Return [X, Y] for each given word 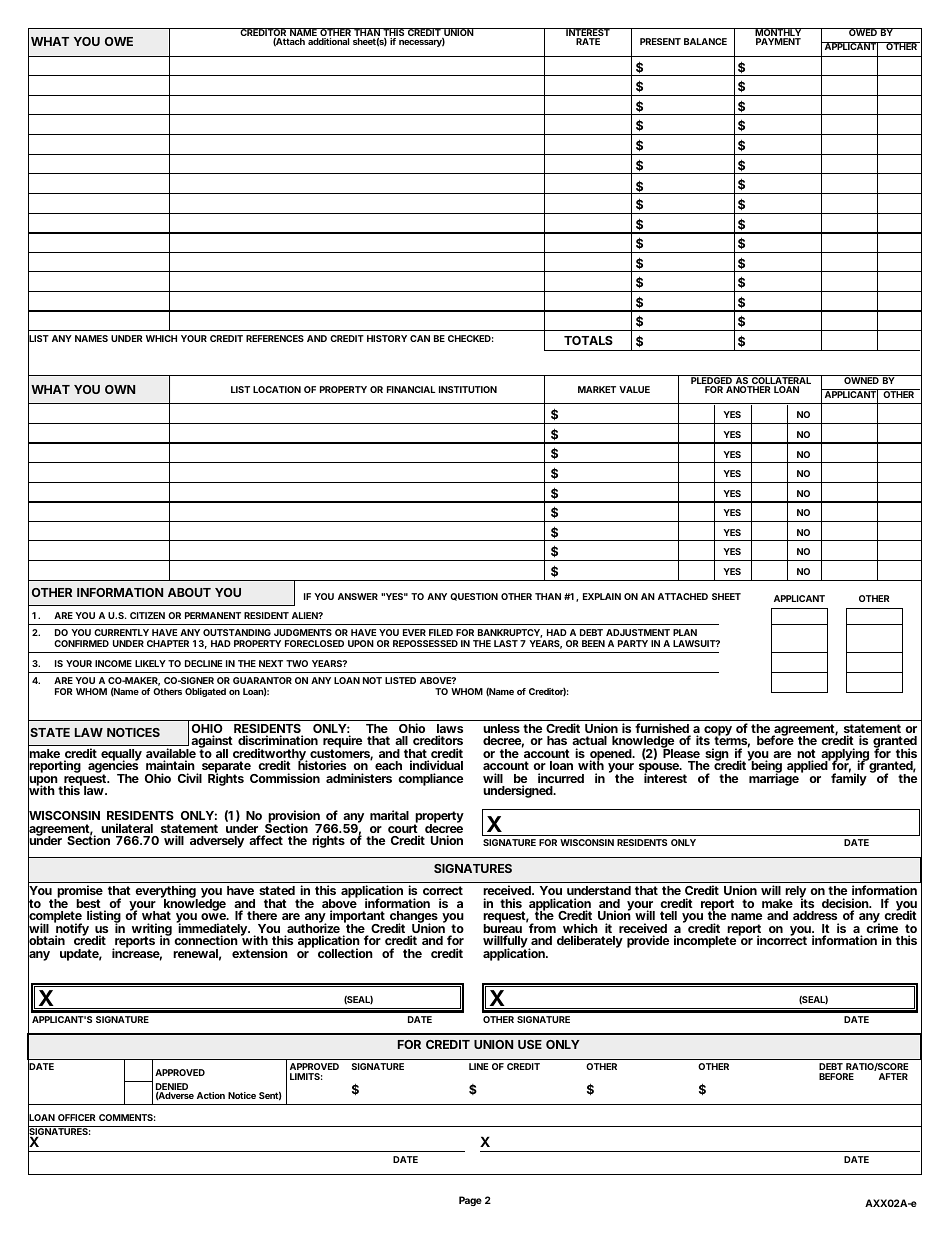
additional [328, 41]
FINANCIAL [411, 389]
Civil [190, 778]
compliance [430, 779]
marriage [774, 779]
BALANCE [705, 41]
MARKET [597, 389]
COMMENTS [126, 1117]
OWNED [861, 379]
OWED [862, 32]
